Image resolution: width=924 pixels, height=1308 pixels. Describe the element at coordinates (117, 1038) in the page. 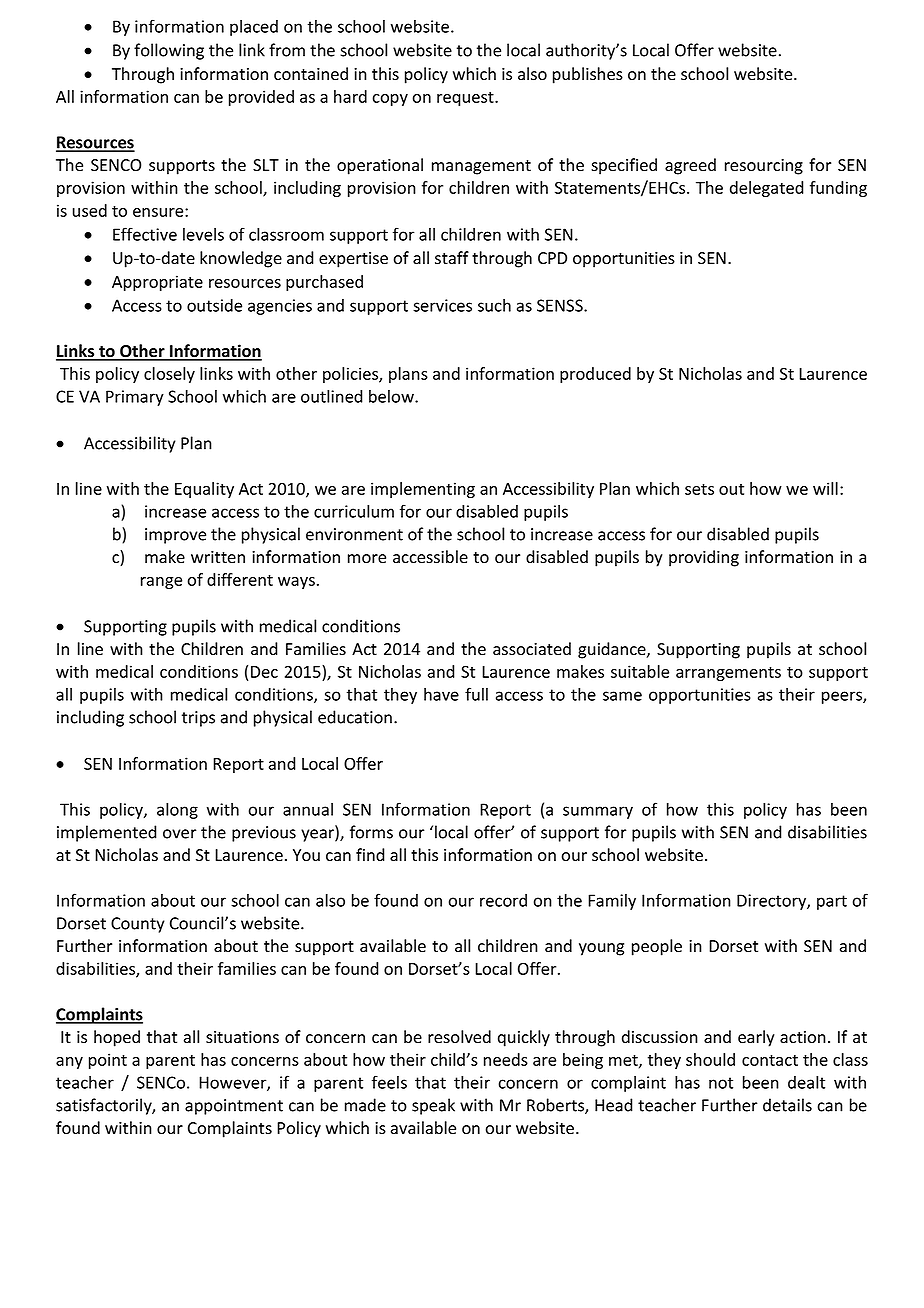

I see `hoped` at that location.
